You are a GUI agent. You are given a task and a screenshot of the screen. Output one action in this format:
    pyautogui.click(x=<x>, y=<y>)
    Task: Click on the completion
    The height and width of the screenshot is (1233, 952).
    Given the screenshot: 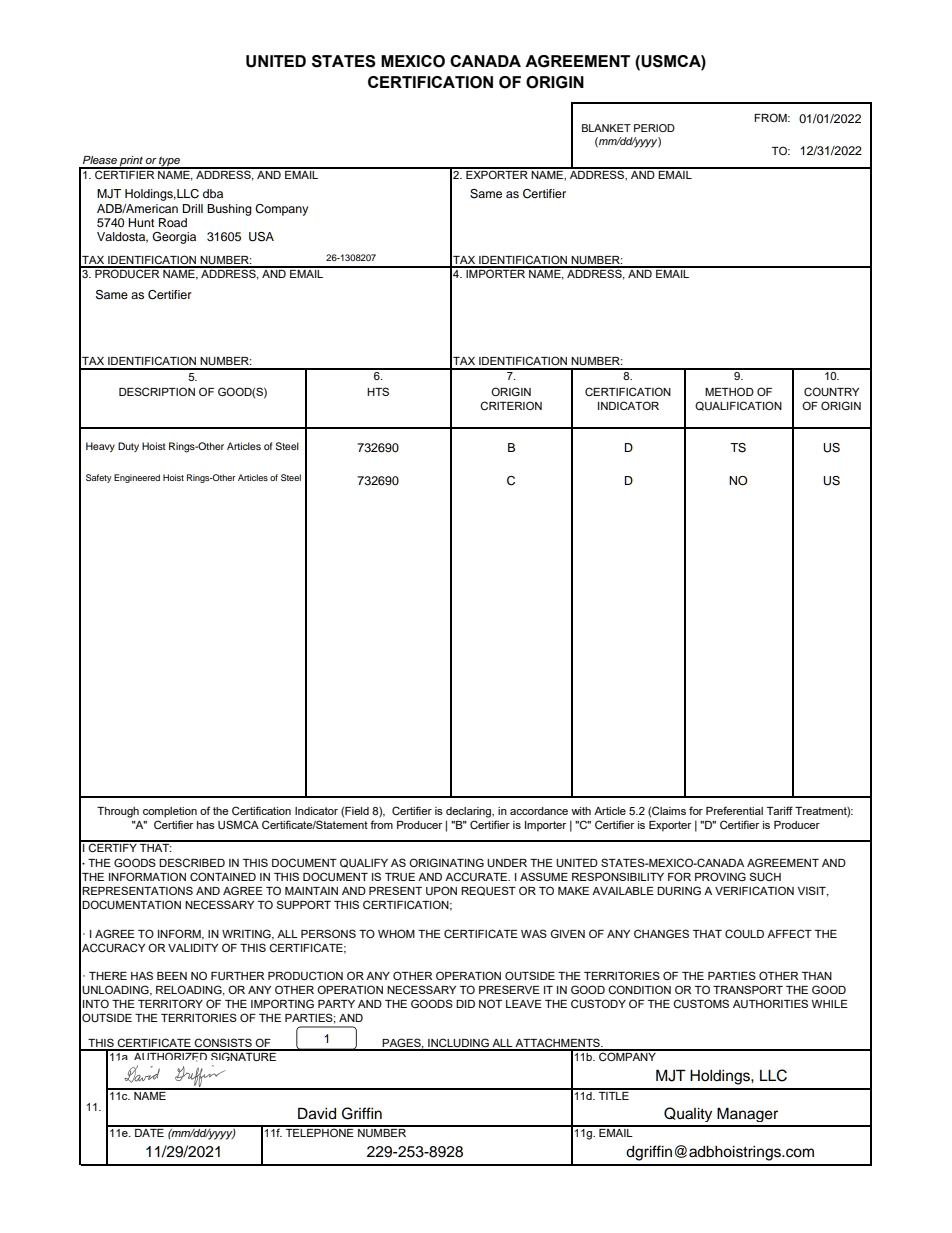 What is the action you would take?
    pyautogui.click(x=170, y=812)
